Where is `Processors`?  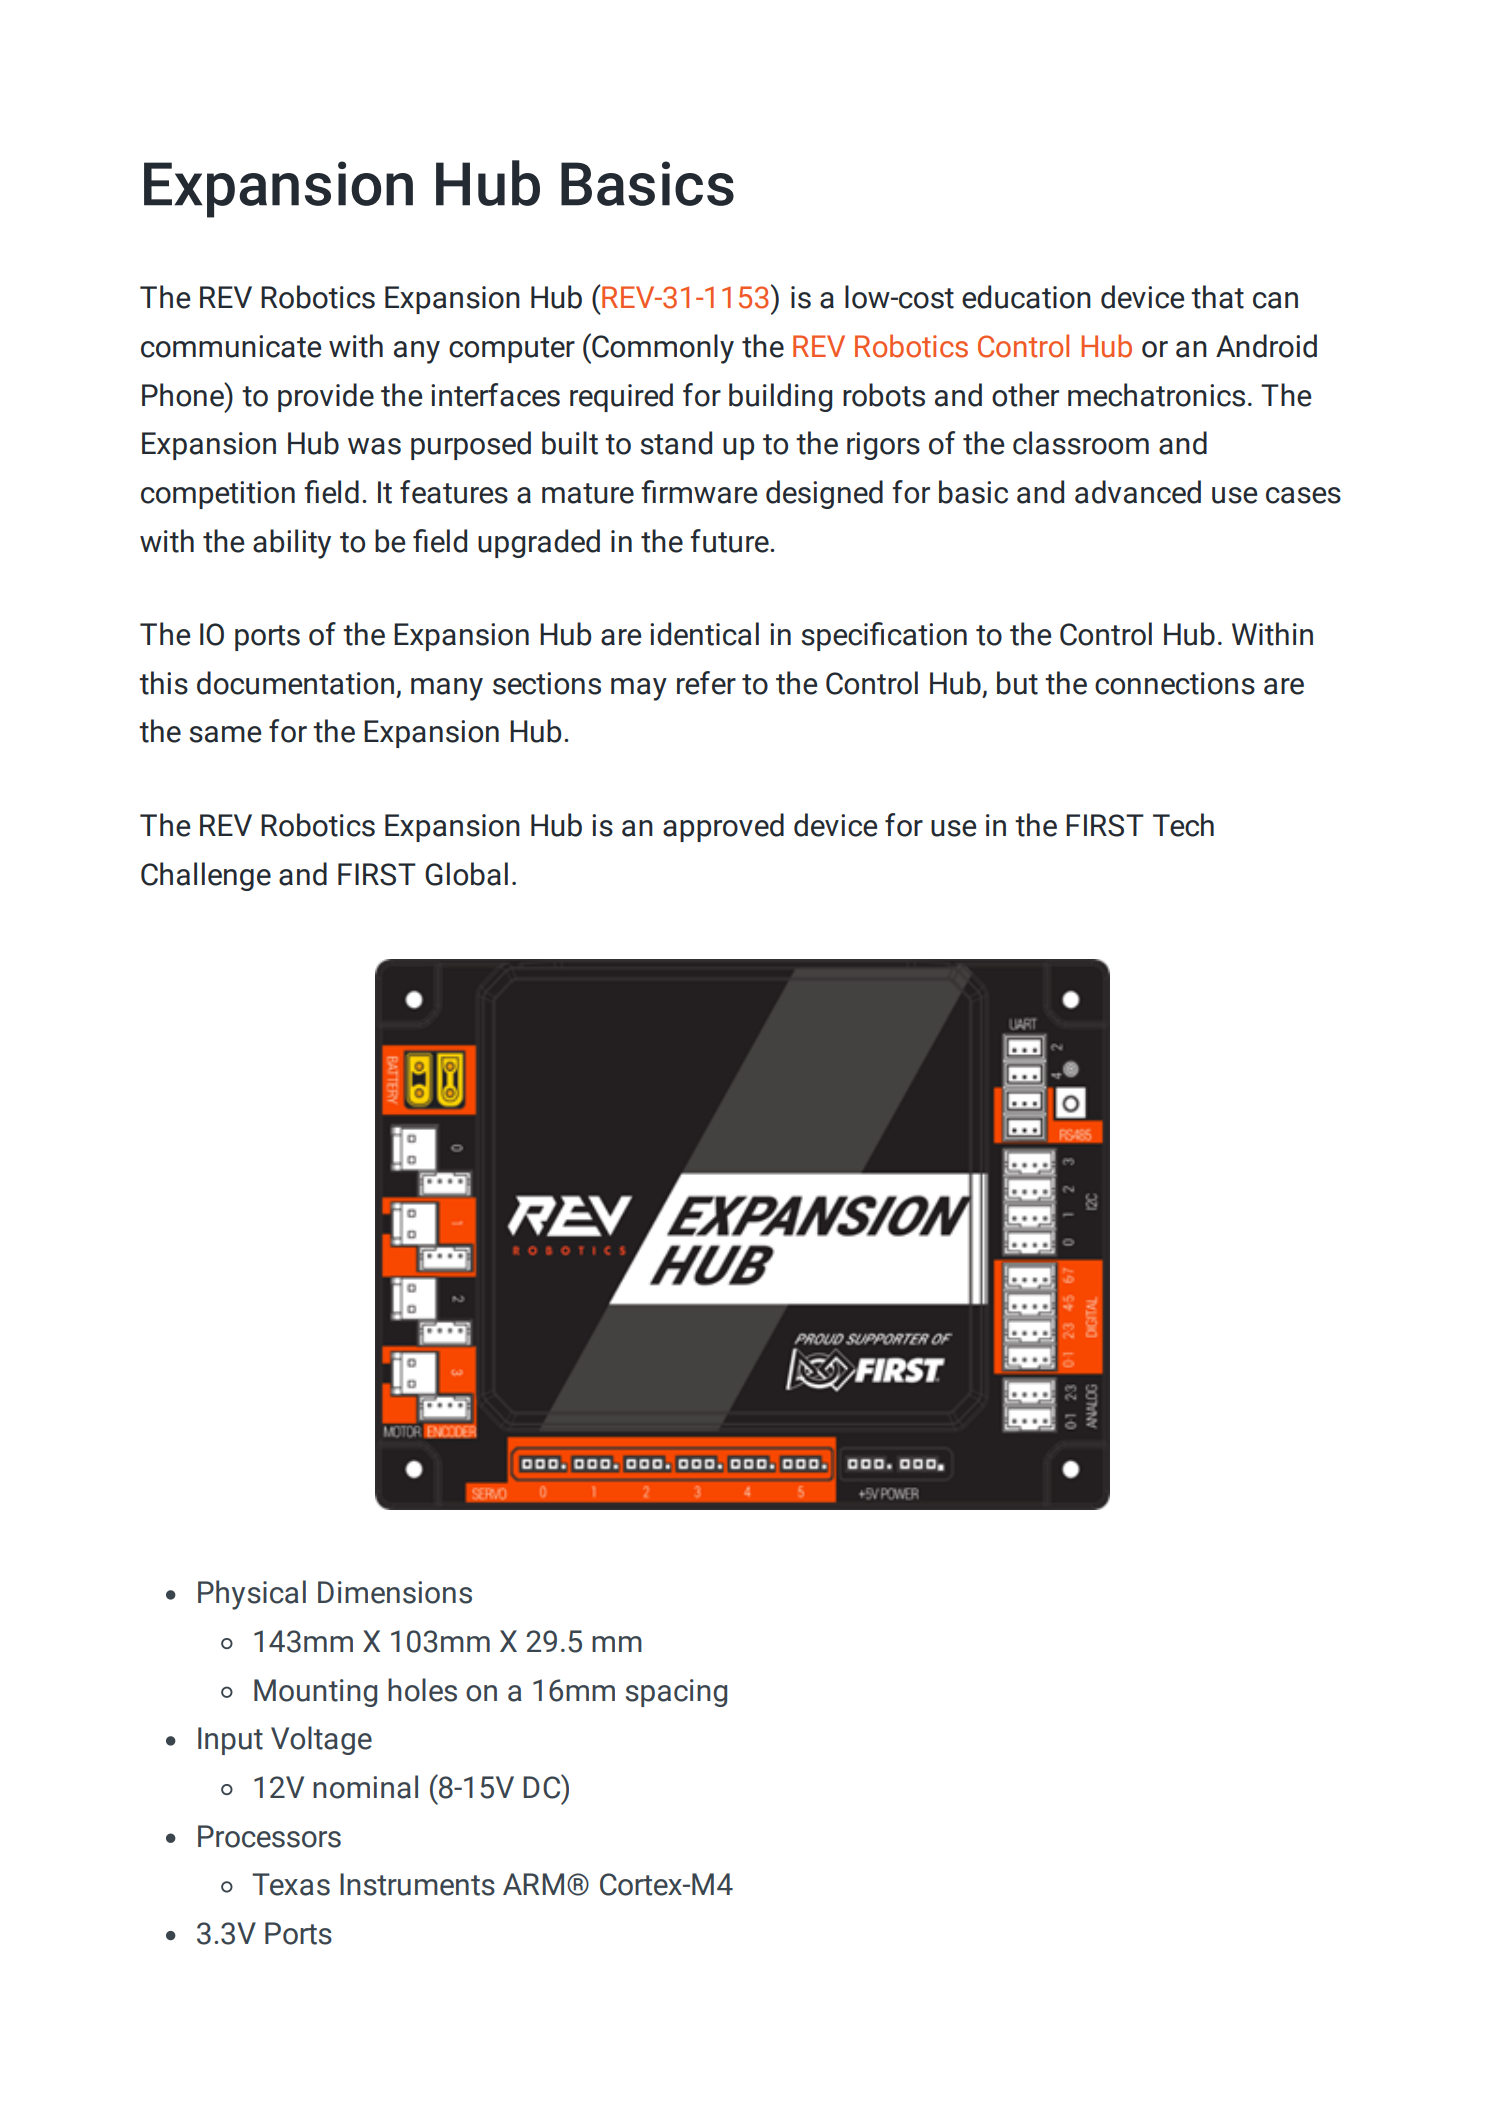
Processors is located at coordinates (269, 1836).
